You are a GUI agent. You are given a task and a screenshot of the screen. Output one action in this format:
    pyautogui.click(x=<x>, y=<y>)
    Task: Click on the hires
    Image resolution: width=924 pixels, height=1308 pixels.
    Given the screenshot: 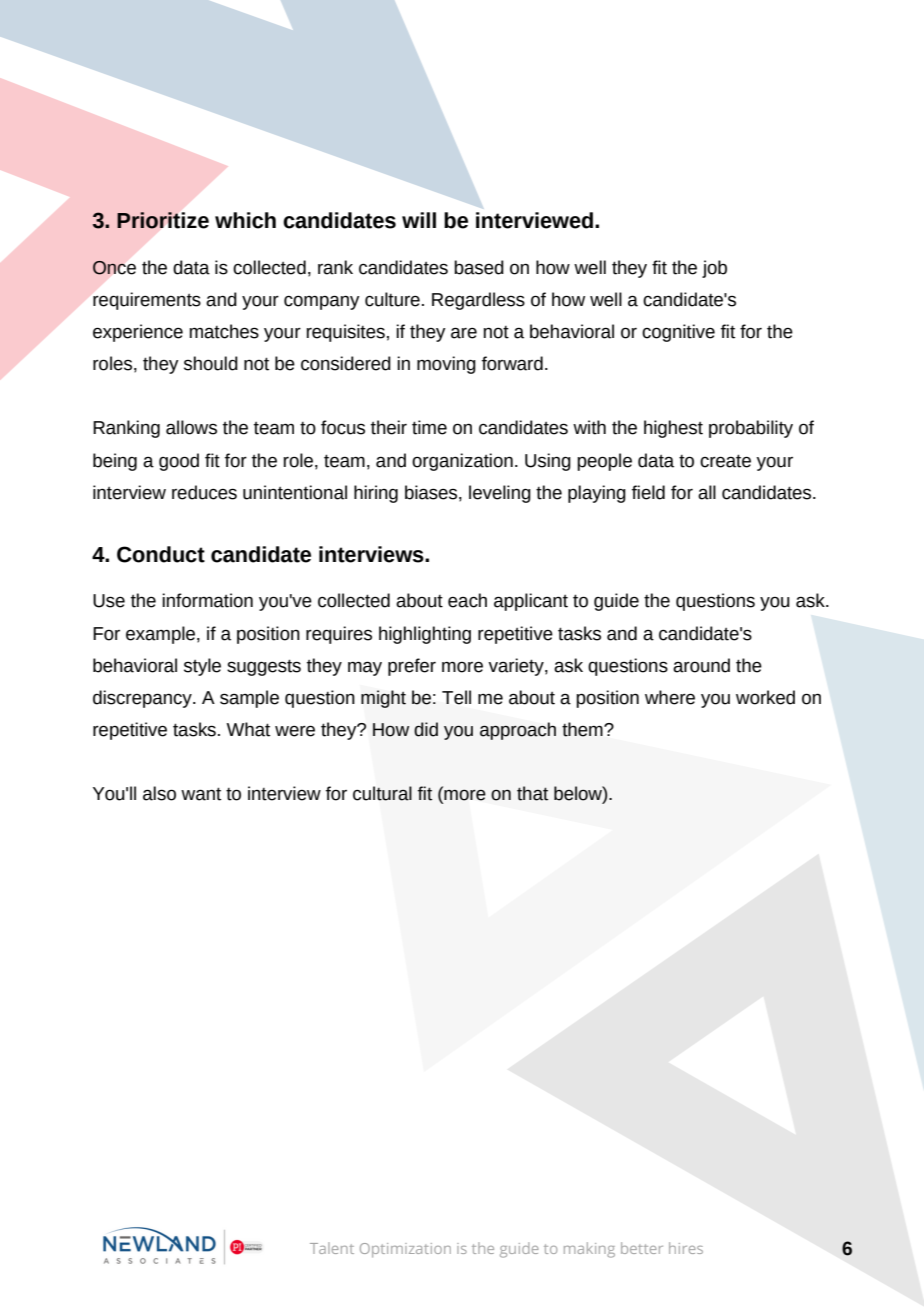 What is the action you would take?
    pyautogui.click(x=686, y=1248)
